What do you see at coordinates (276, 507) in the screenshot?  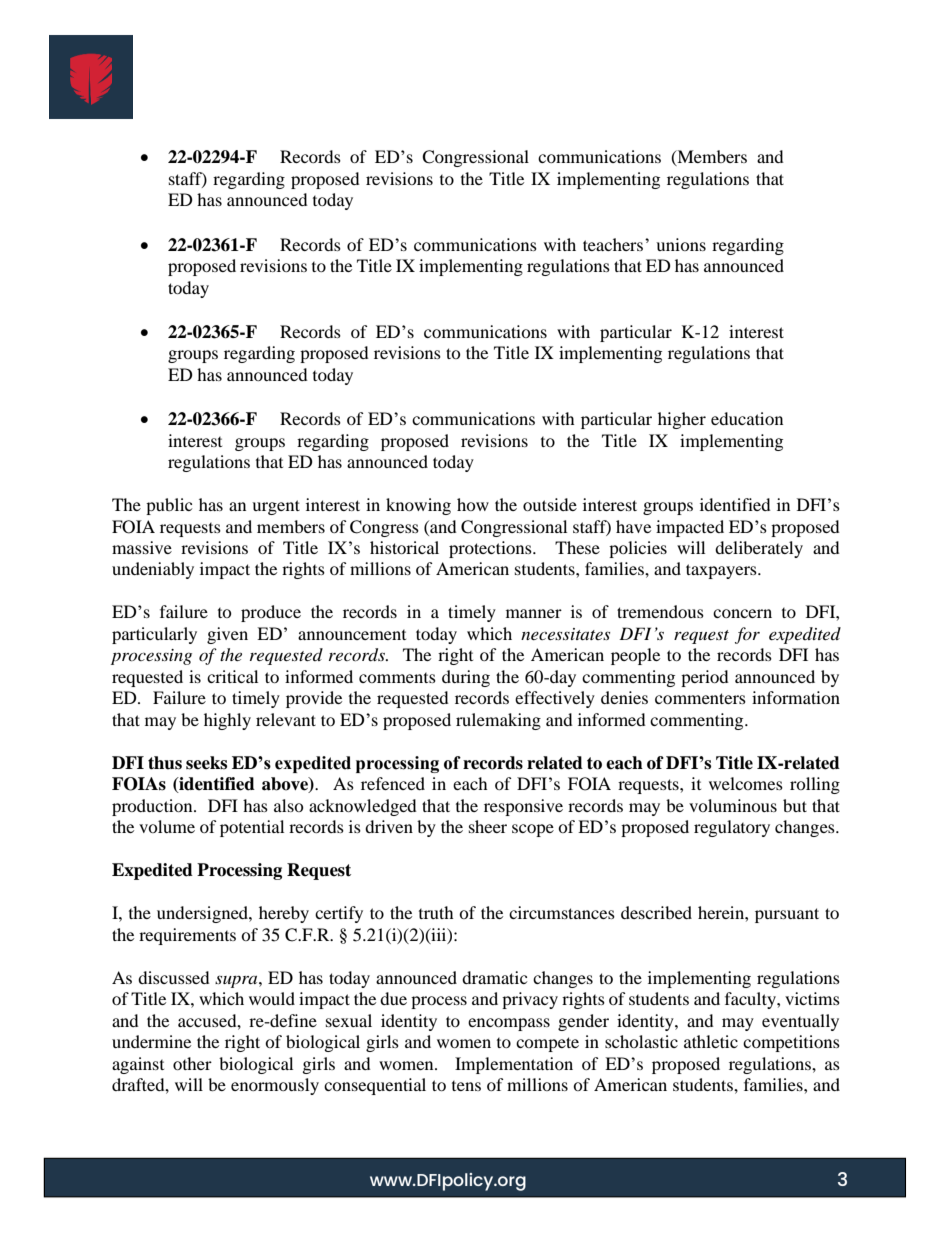 I see `urgent` at bounding box center [276, 507].
